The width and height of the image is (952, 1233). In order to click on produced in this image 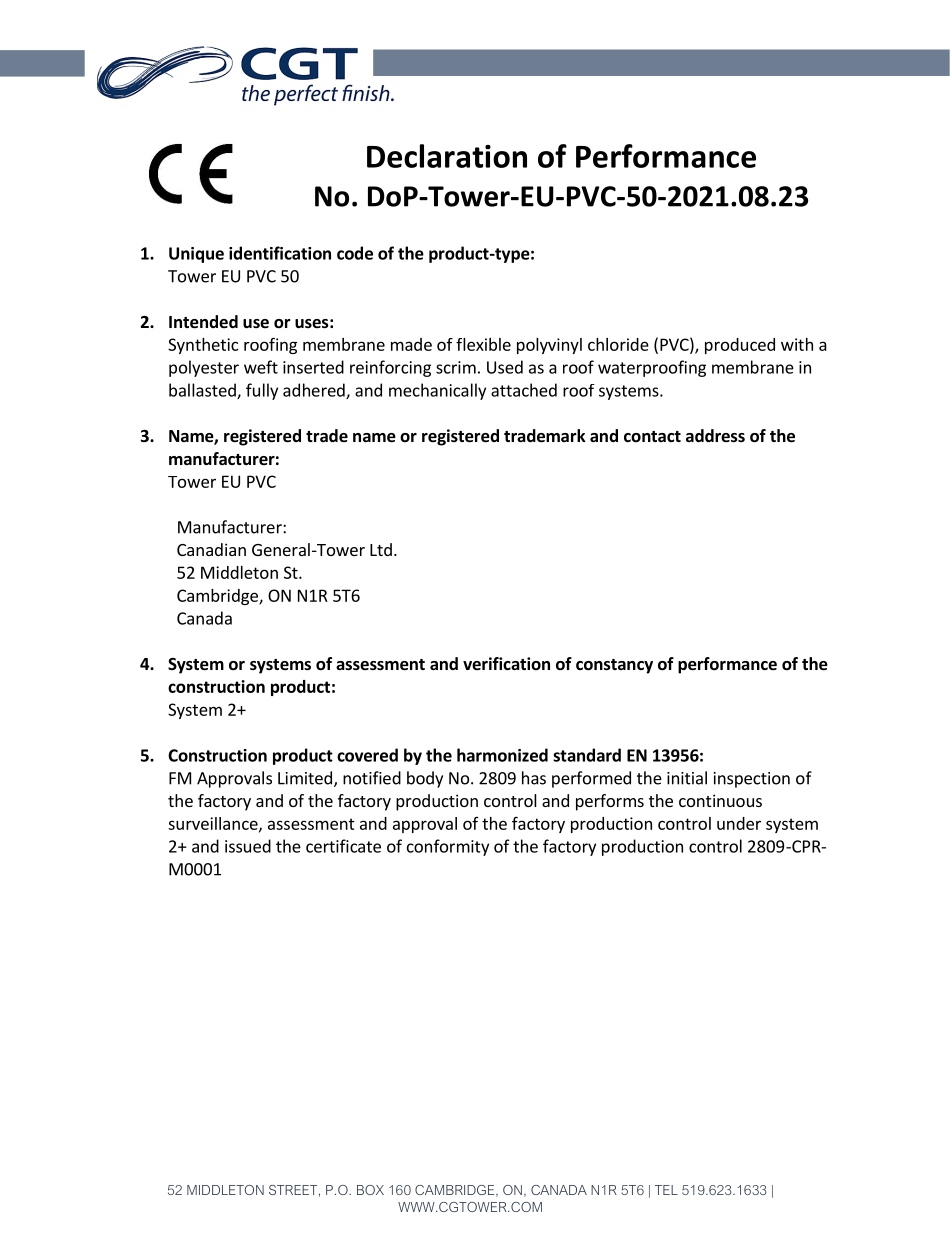, I will do `click(740, 346)`.
